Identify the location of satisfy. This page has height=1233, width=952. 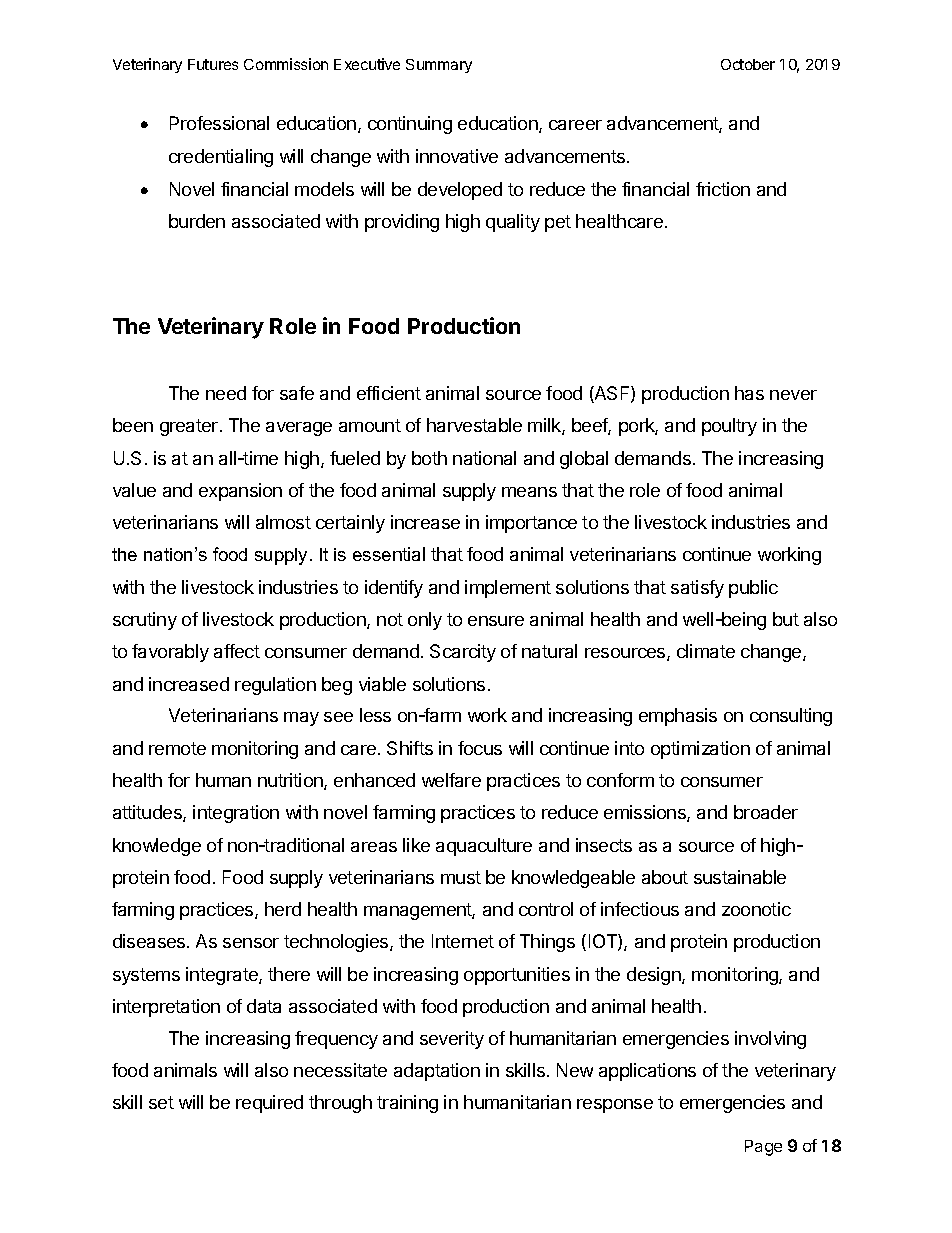
(697, 589).
